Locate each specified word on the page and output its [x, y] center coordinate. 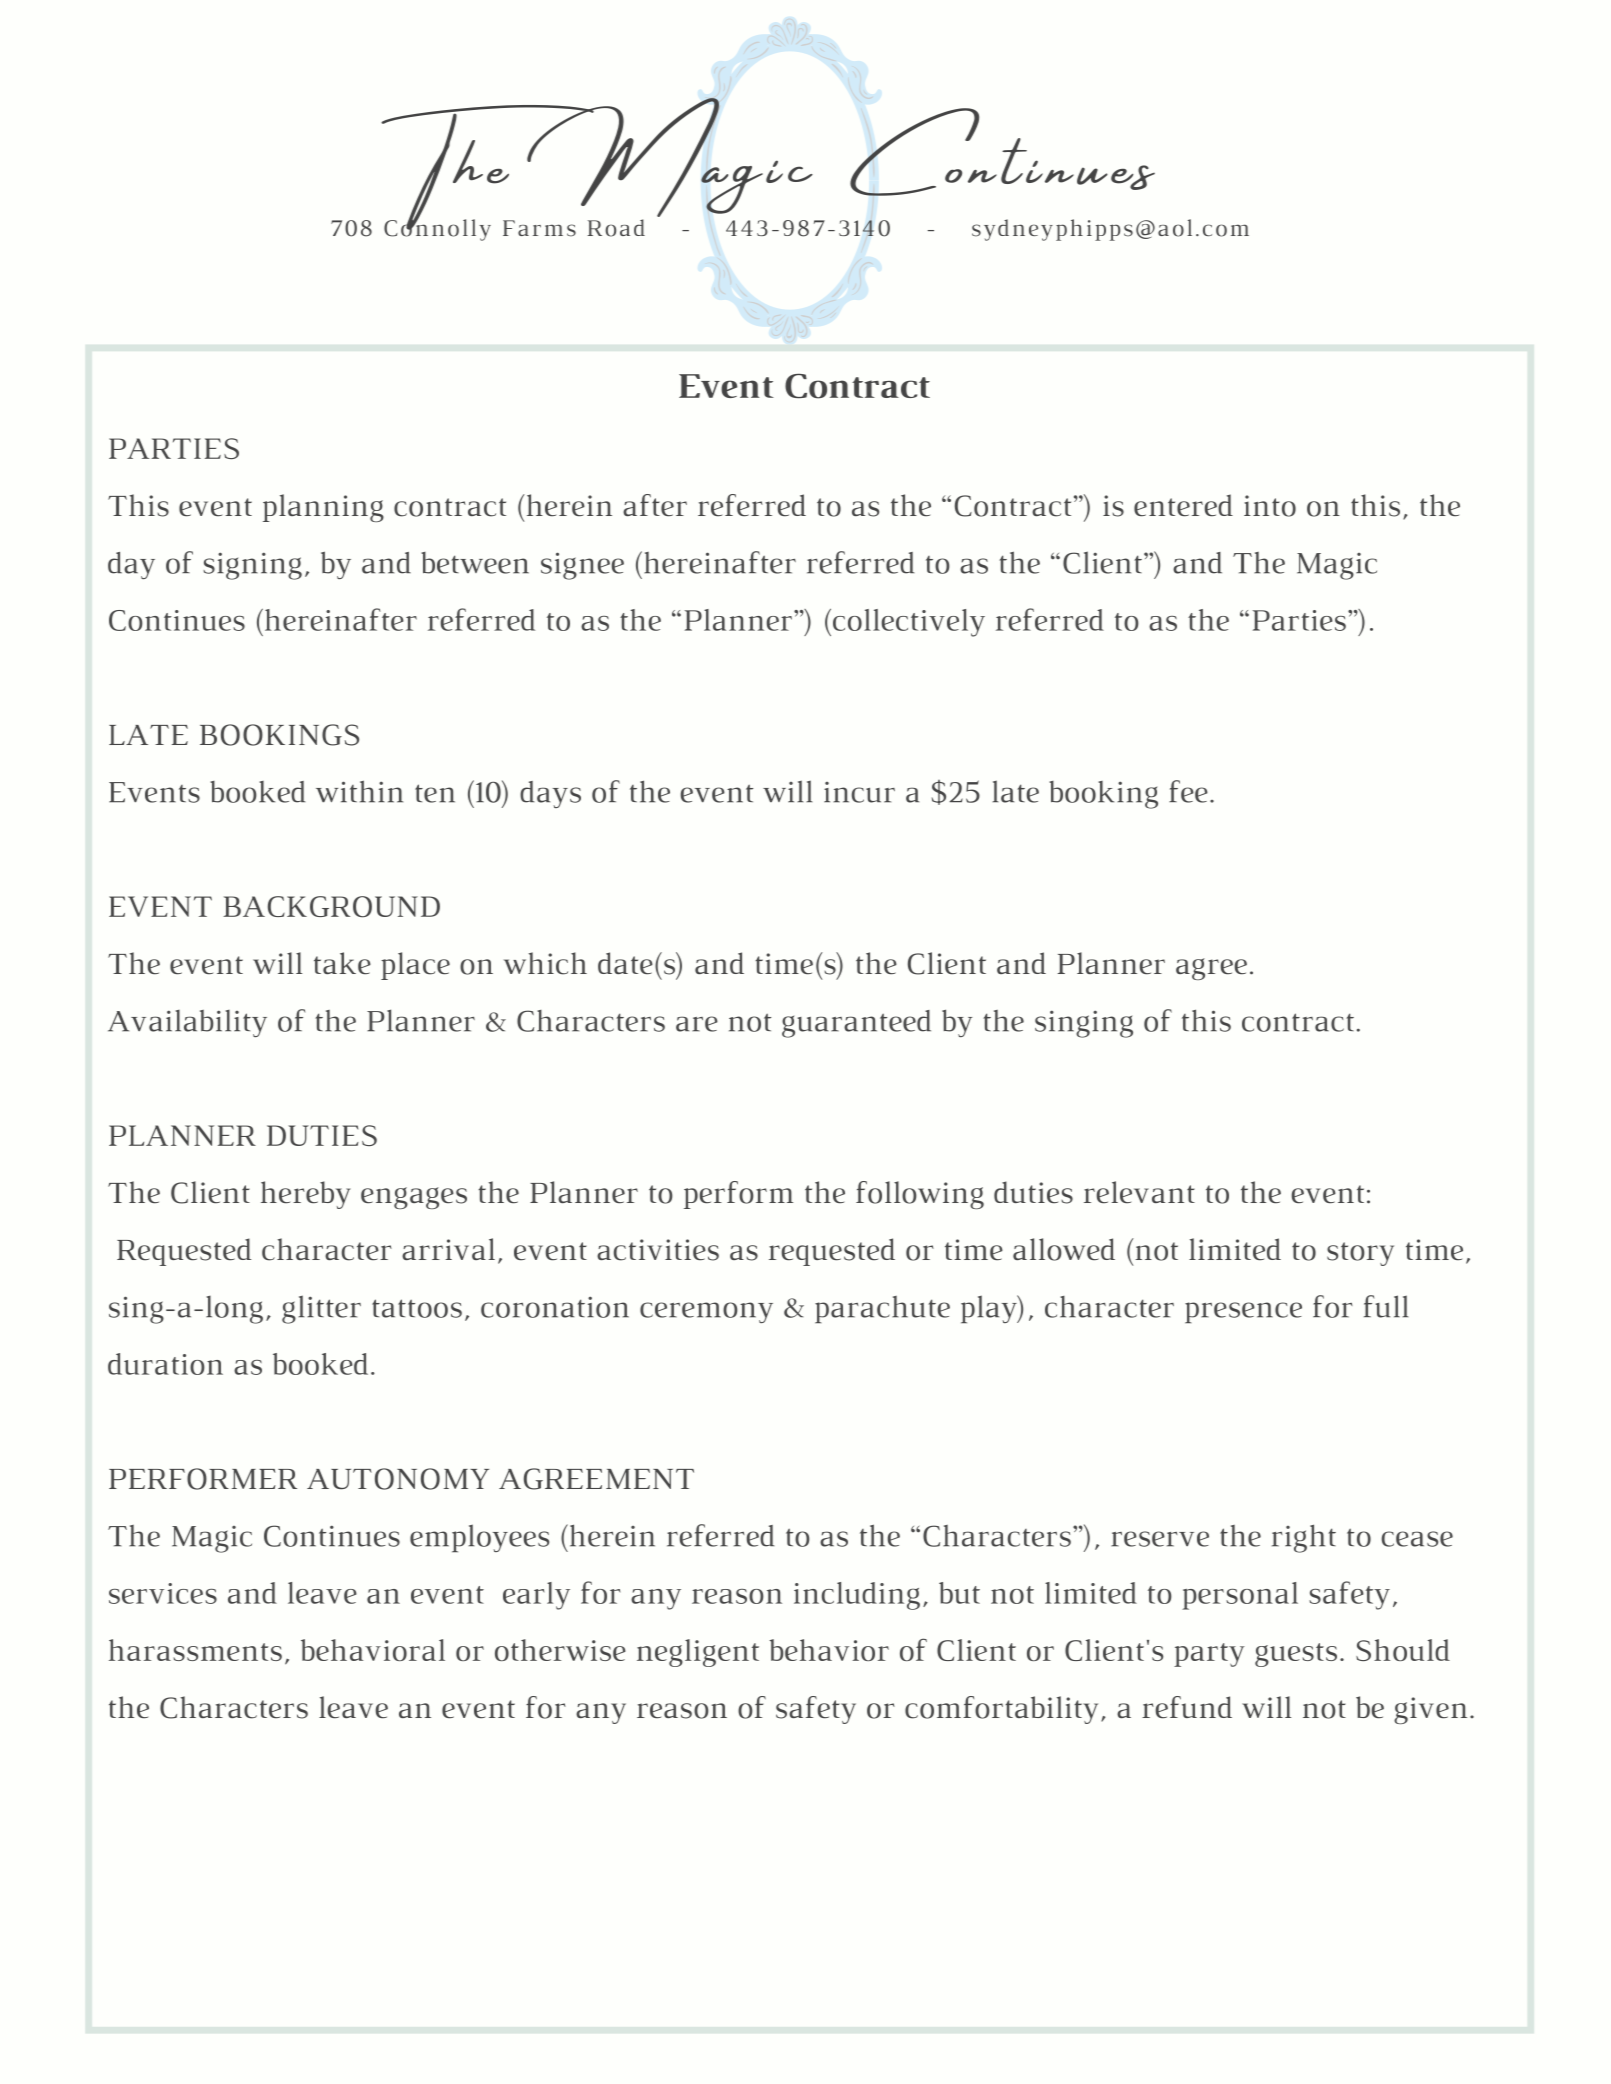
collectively [907, 623]
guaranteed [856, 1024]
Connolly [437, 228]
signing [252, 566]
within [359, 791]
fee [1188, 791]
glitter [321, 1309]
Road [616, 228]
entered [1183, 505]
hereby [306, 1195]
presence [1243, 1312]
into [1270, 506]
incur [859, 792]
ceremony [706, 1312]
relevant [1139, 1192]
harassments [195, 1650]
